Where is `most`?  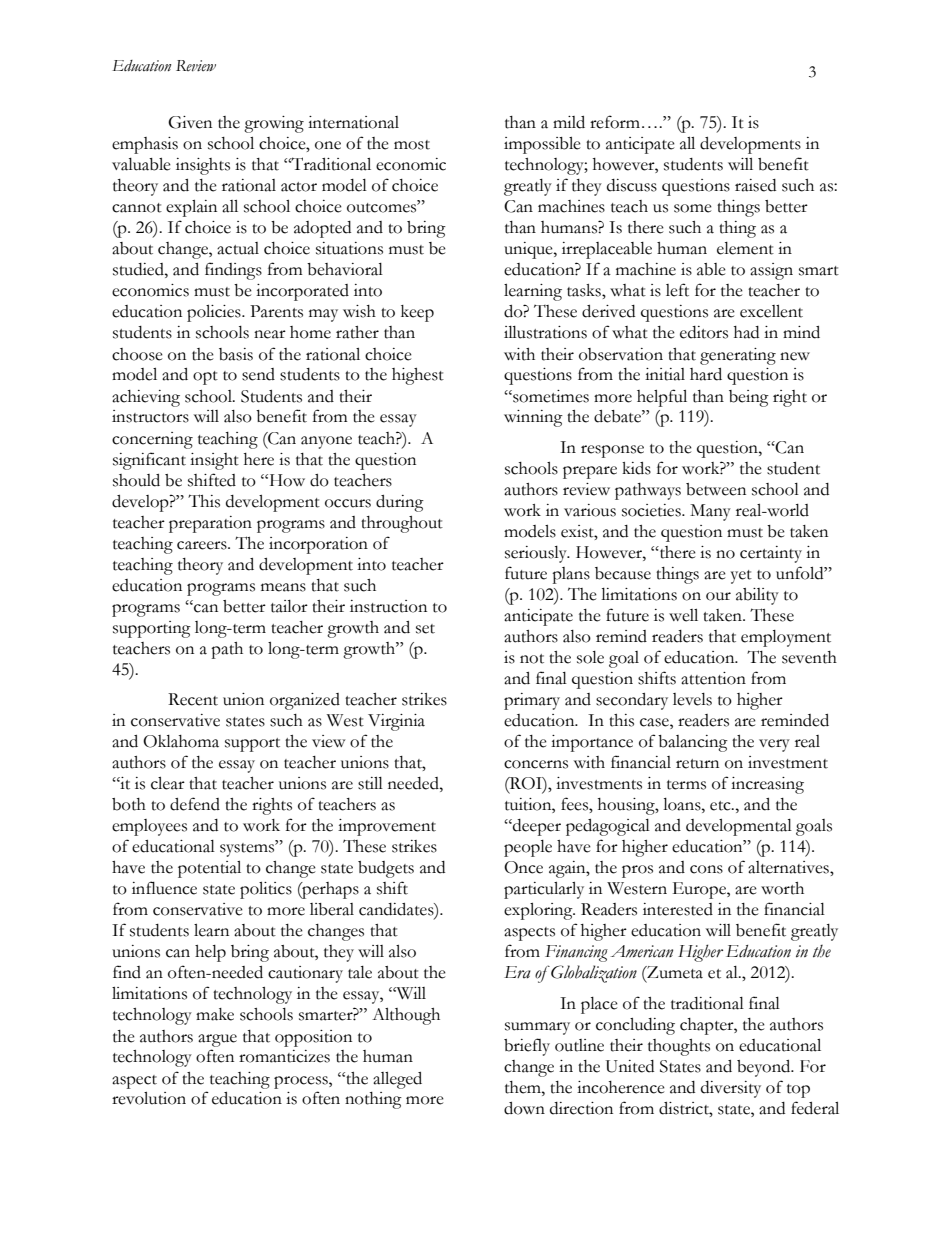
most is located at coordinates (412, 145).
